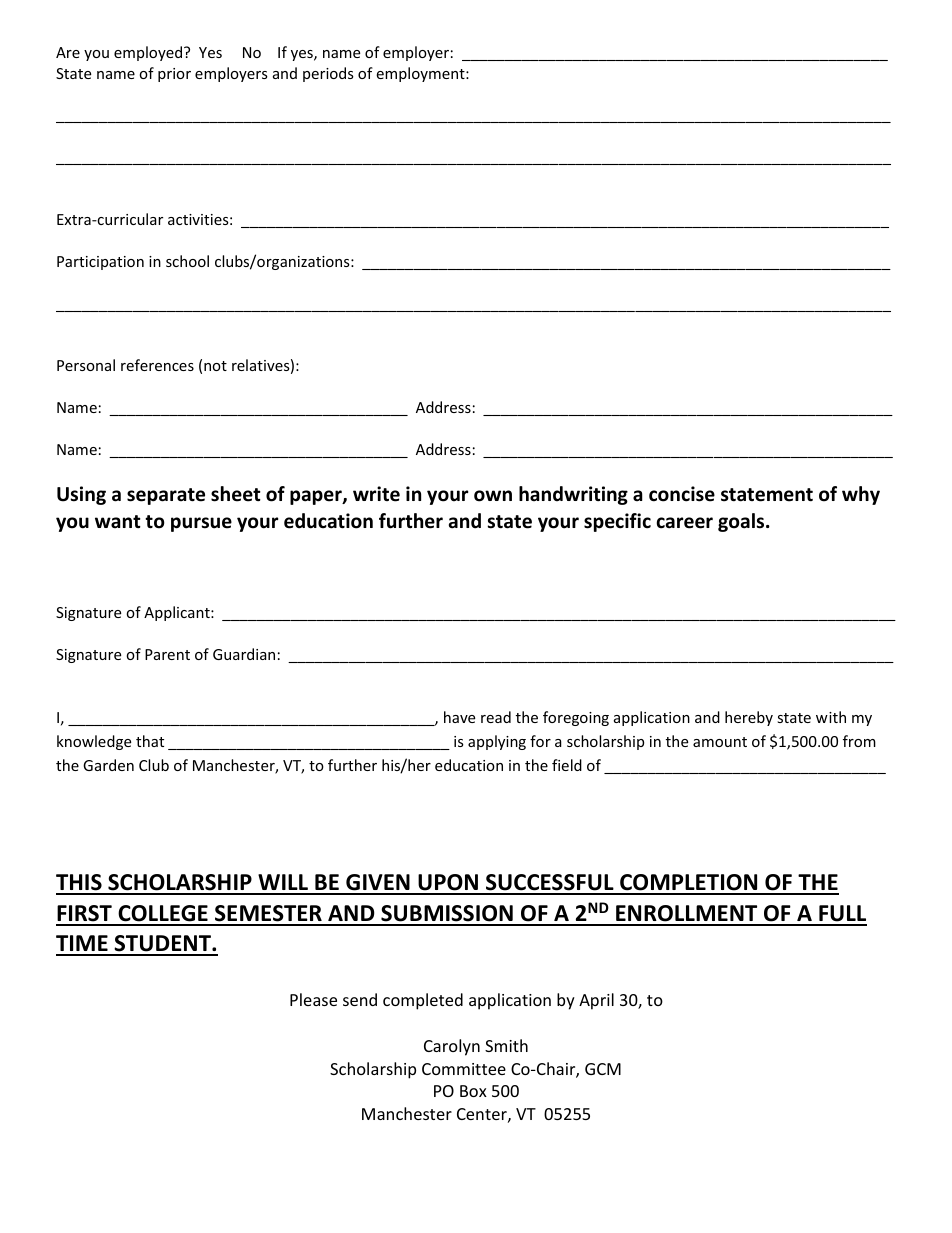 Image resolution: width=952 pixels, height=1233 pixels. Describe the element at coordinates (174, 75) in the image. I see `prior` at that location.
